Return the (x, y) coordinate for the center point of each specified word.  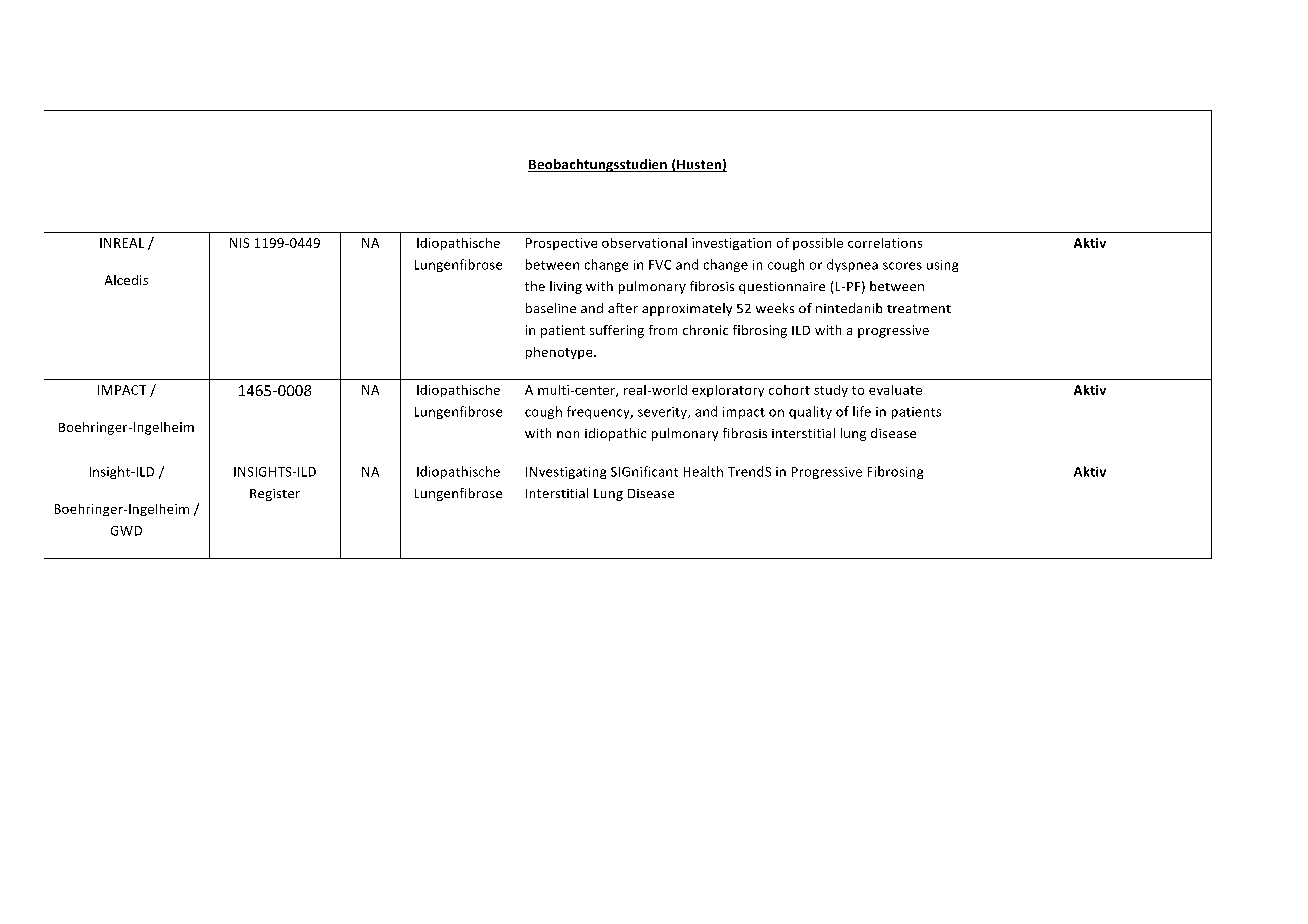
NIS (239, 243)
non (568, 434)
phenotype (560, 353)
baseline (551, 308)
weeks (775, 308)
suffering (617, 331)
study (831, 391)
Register (275, 495)
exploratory (728, 391)
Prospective (561, 244)
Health (703, 471)
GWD (126, 531)
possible (818, 244)
